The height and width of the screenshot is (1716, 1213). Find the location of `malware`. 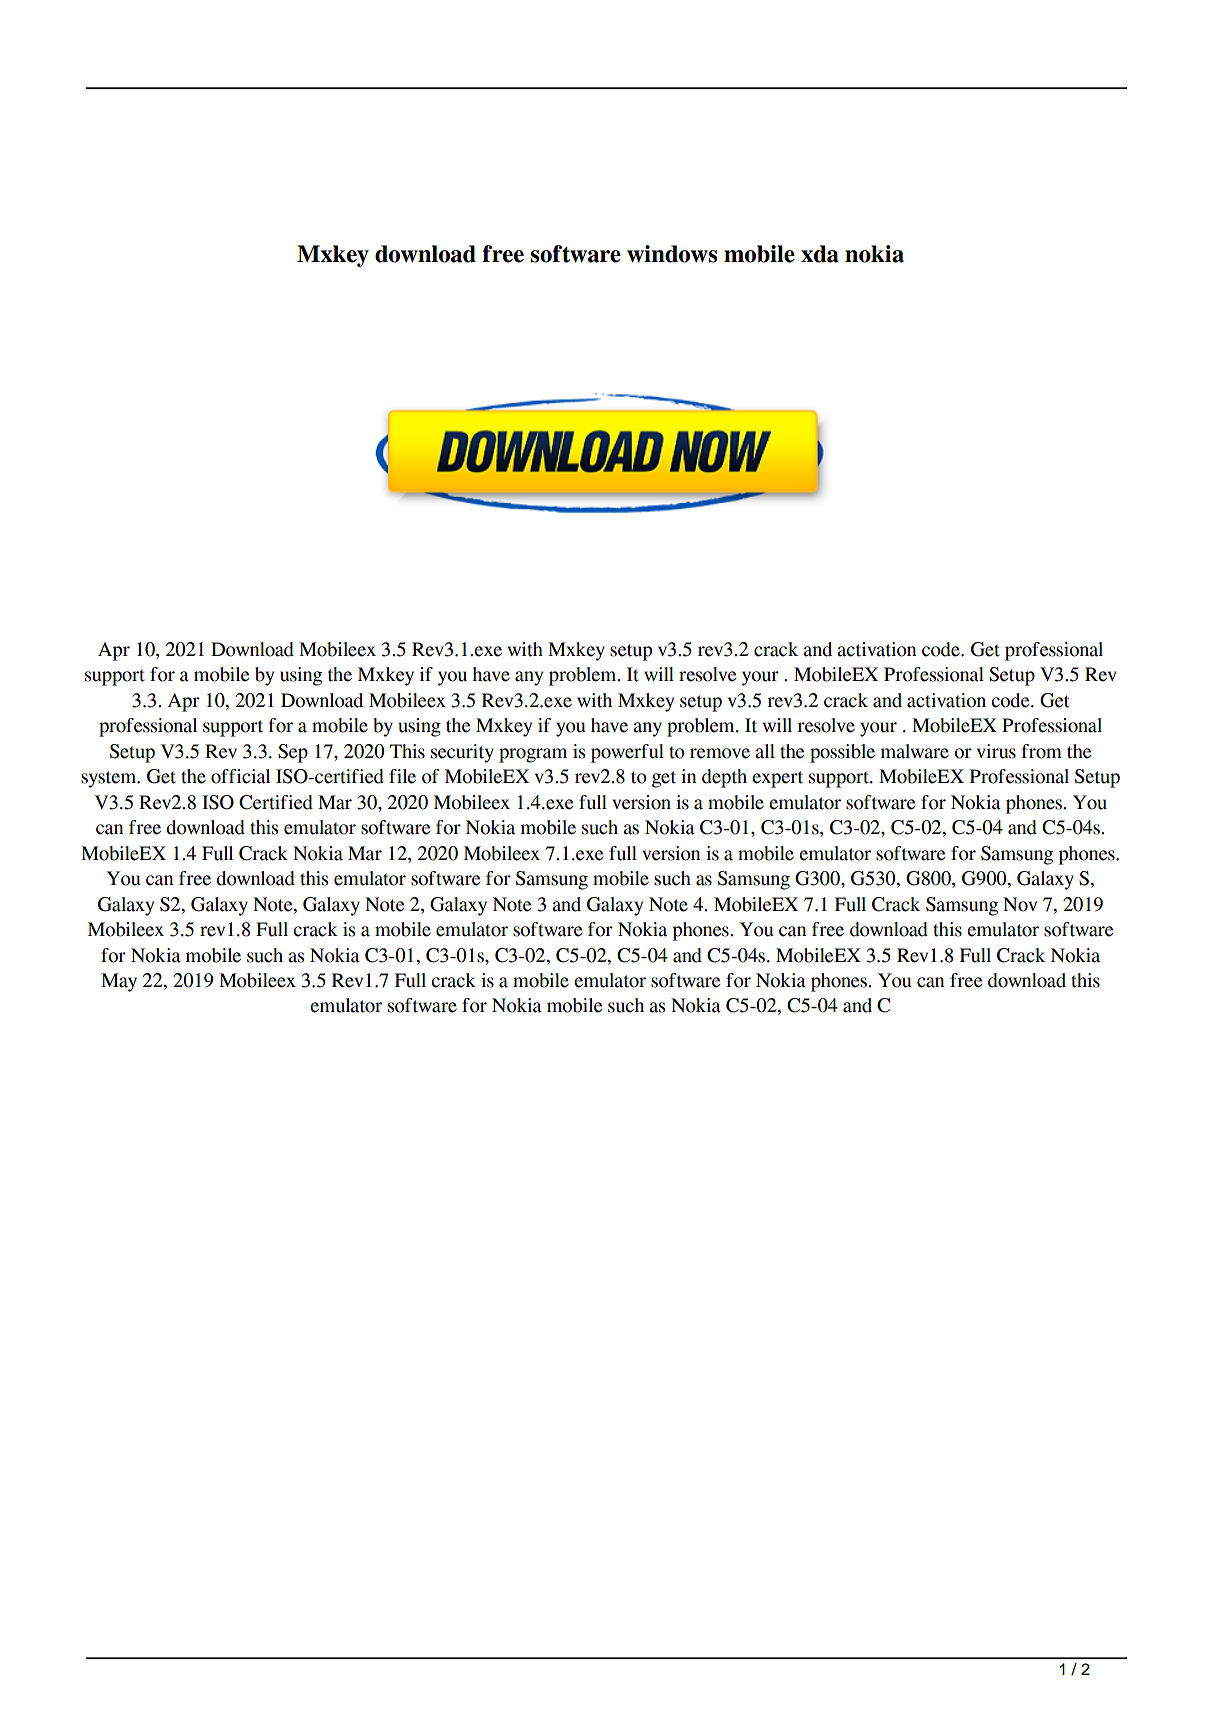

malware is located at coordinates (915, 751).
